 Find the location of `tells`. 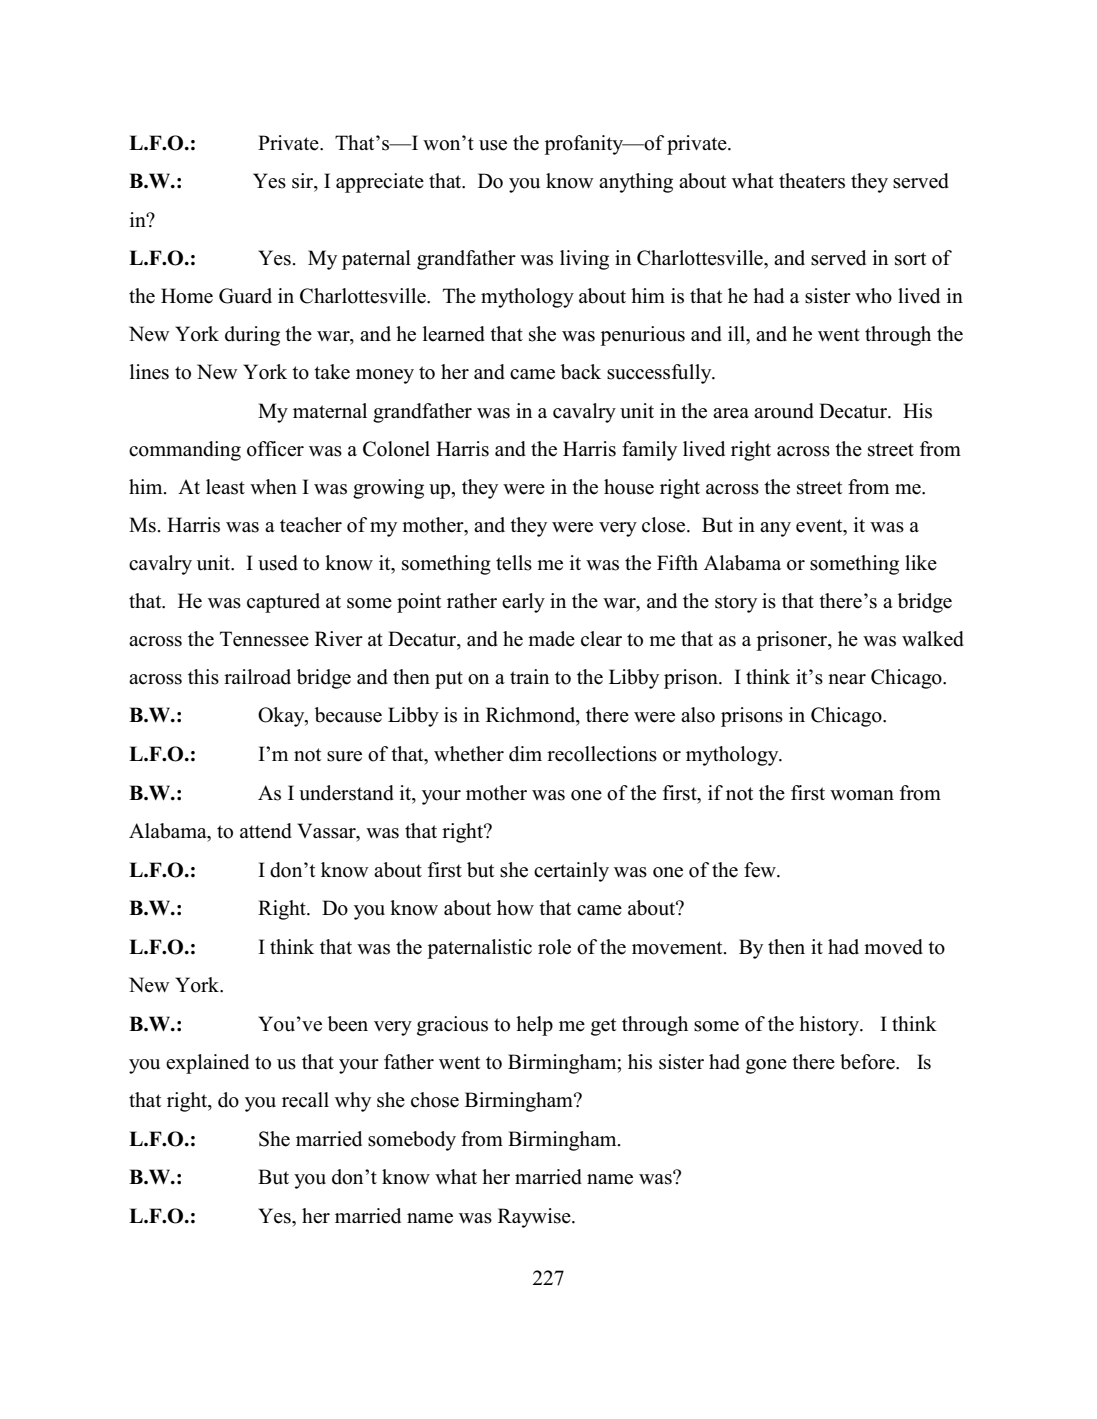

tells is located at coordinates (514, 563).
